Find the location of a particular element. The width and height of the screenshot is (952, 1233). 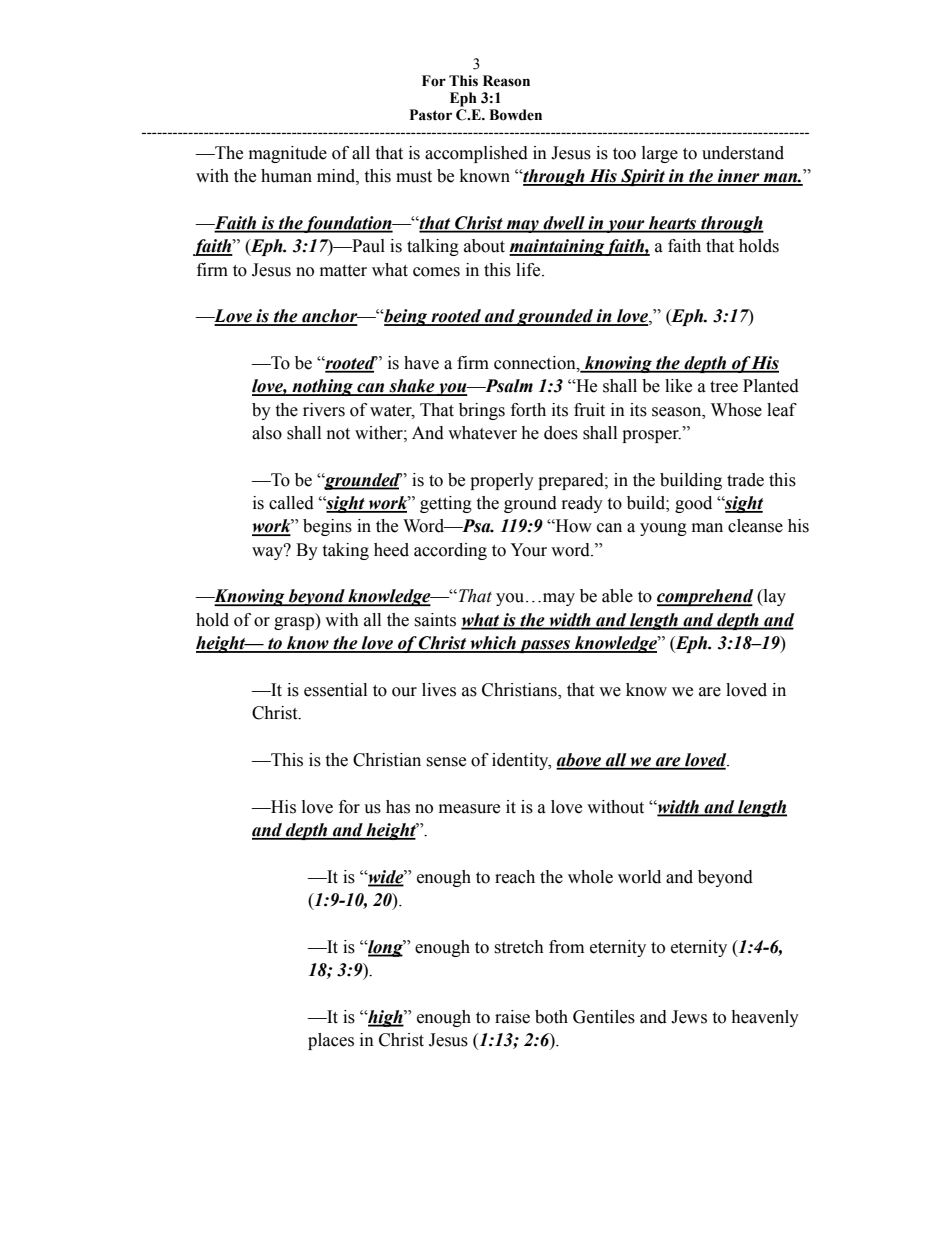

identity is located at coordinates (521, 761).
